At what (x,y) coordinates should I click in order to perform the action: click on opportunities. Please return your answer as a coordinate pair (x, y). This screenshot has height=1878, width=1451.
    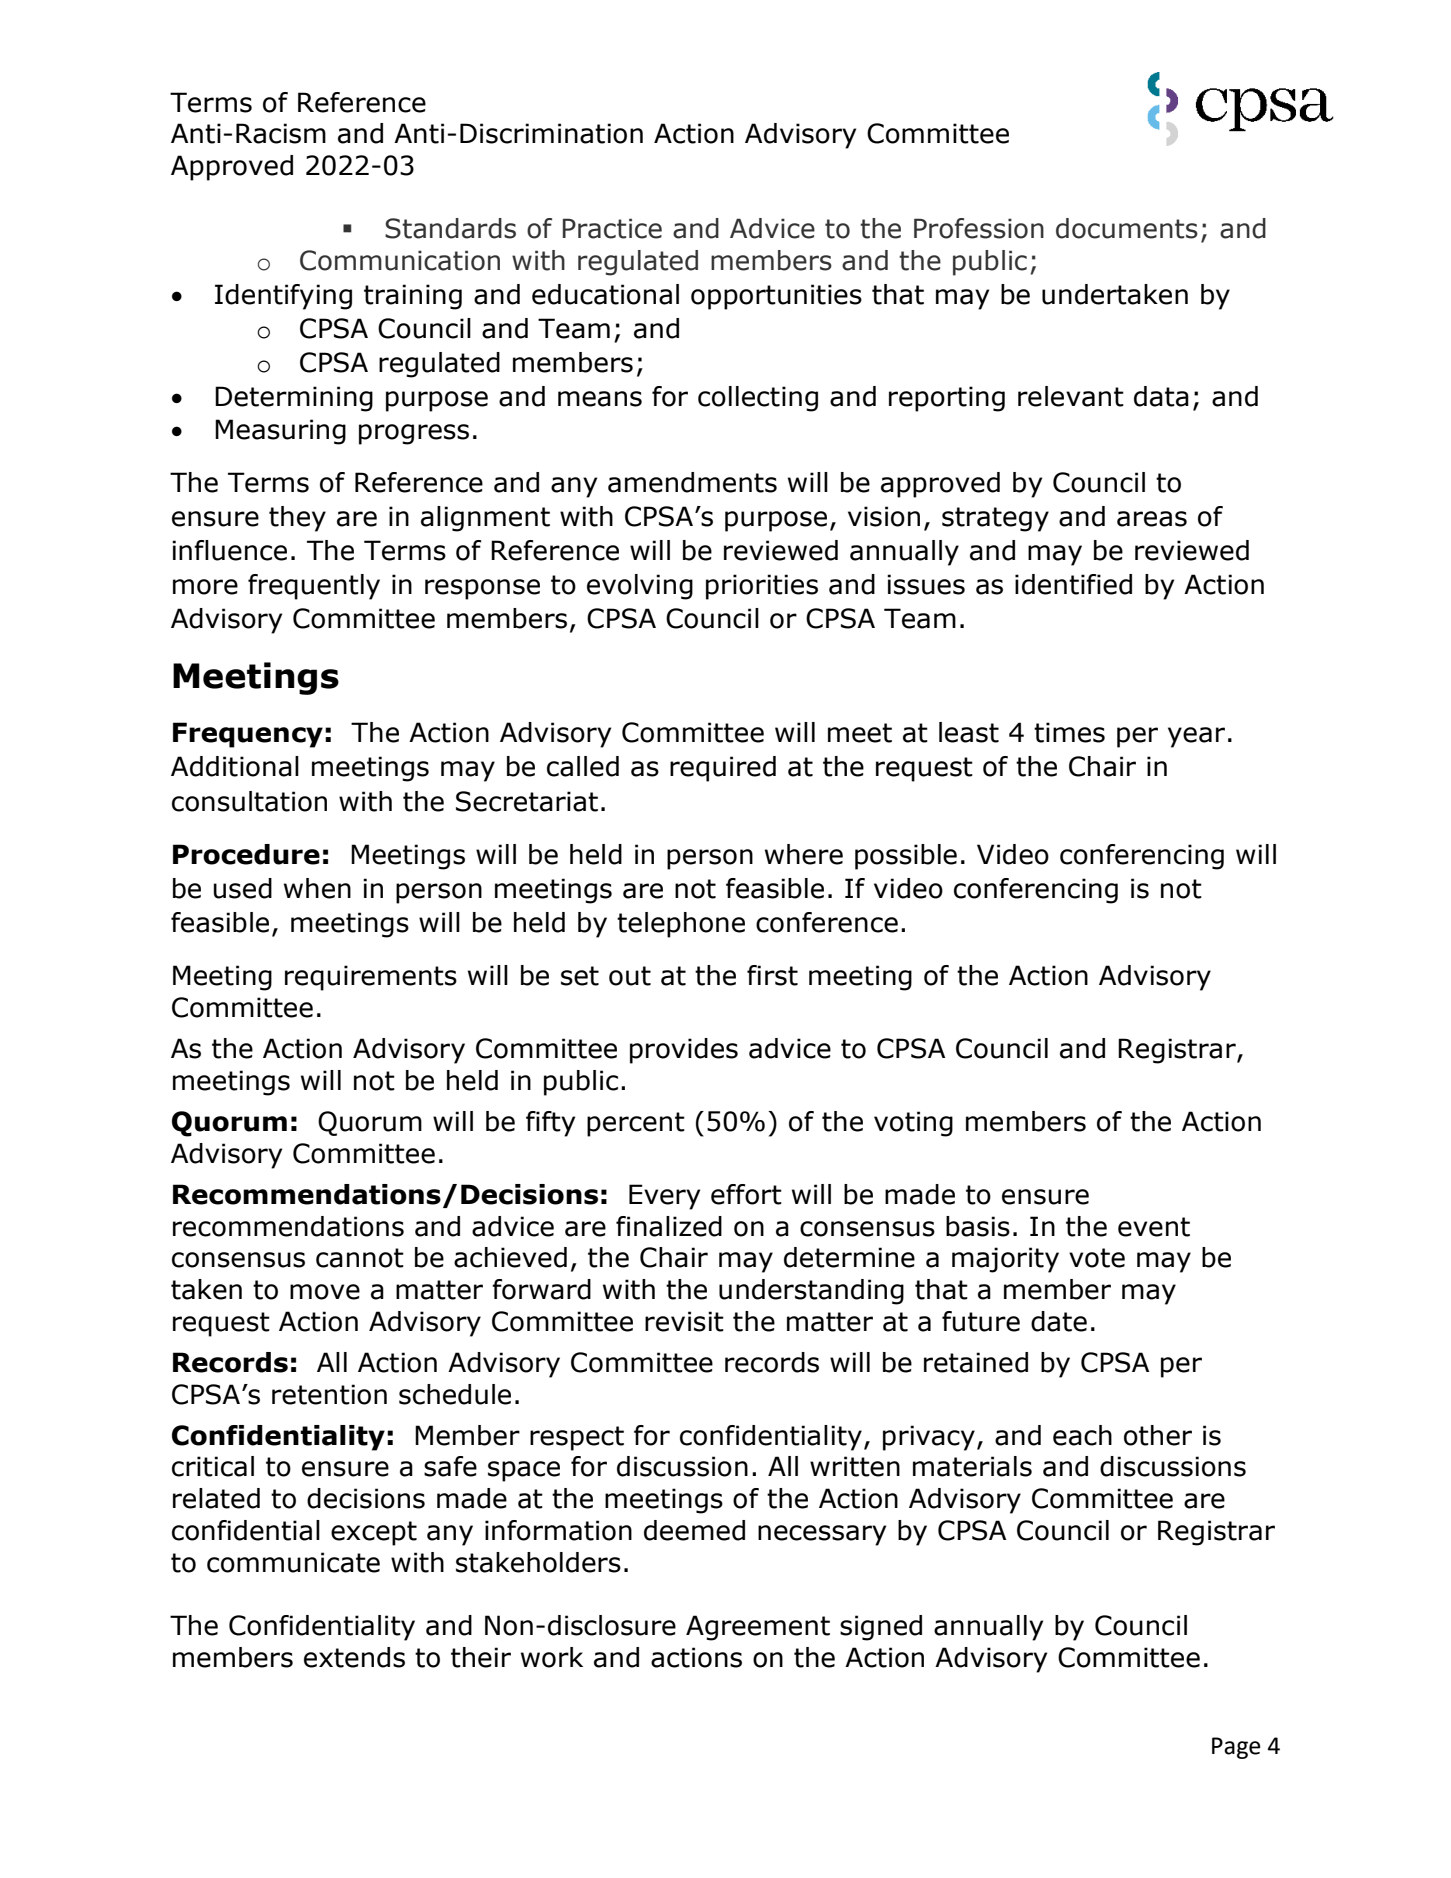
    Looking at the image, I should click on (776, 297).
